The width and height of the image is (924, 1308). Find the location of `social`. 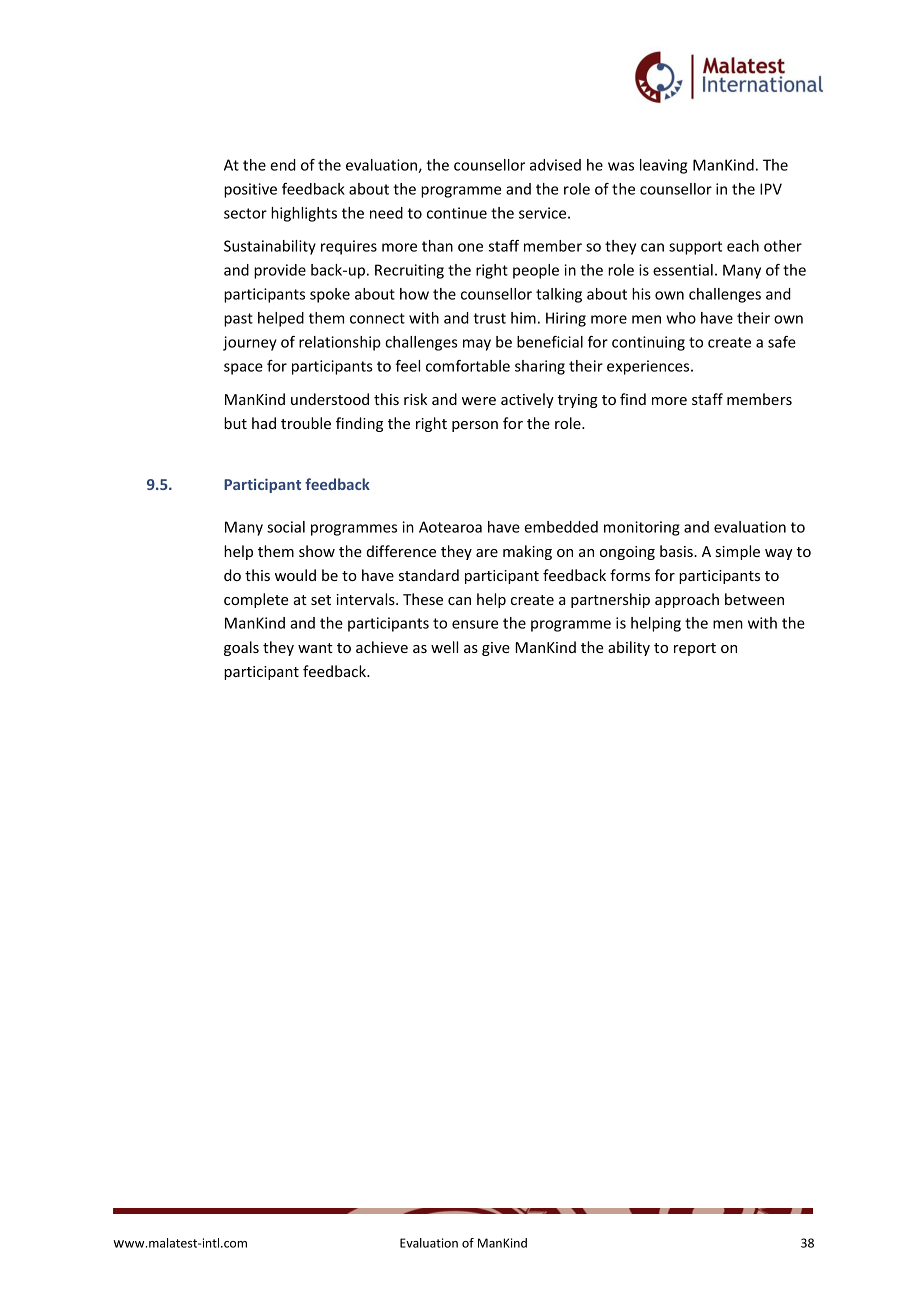

social is located at coordinates (286, 527).
